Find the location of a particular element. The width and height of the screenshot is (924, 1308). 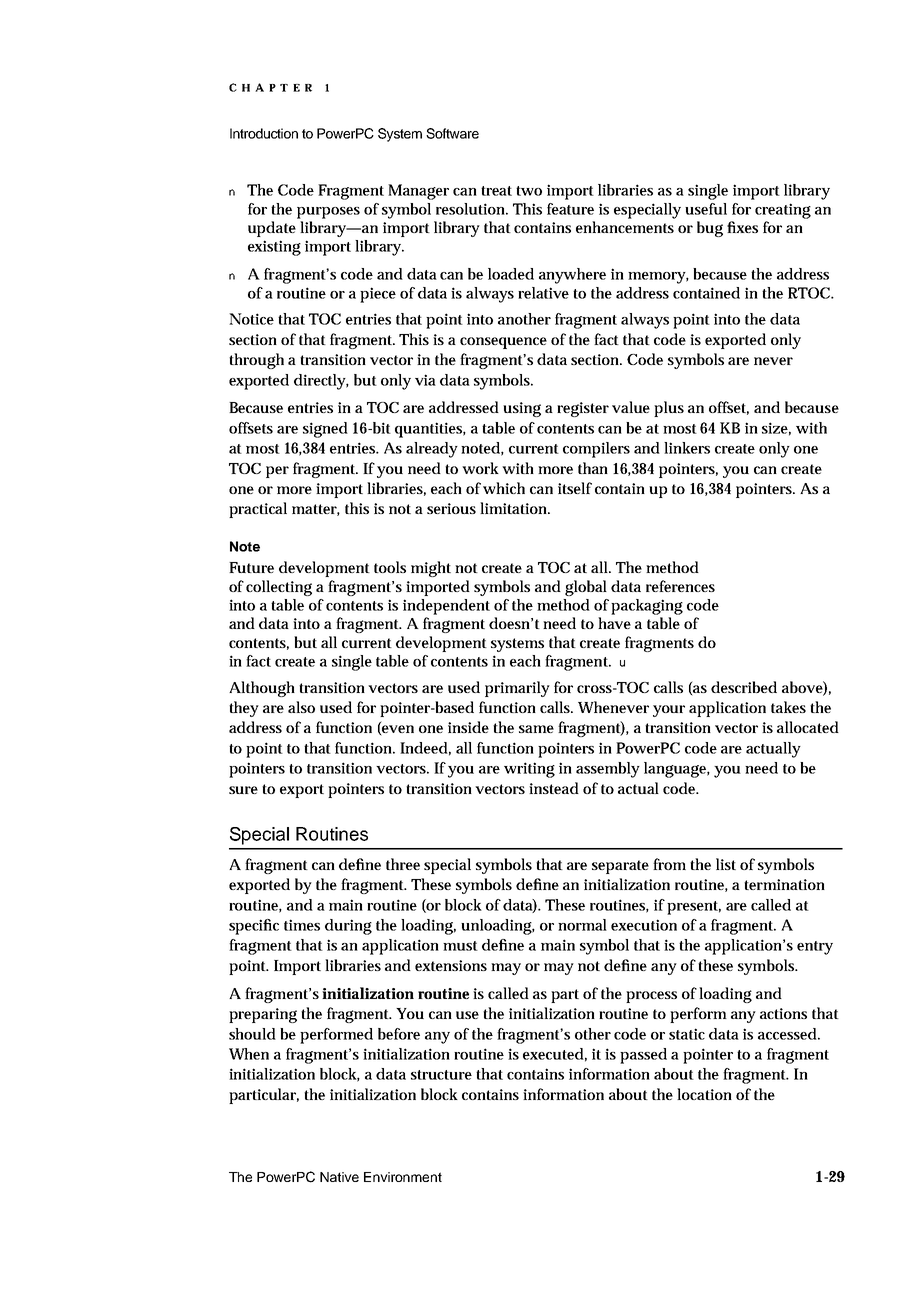

through is located at coordinates (256, 361).
